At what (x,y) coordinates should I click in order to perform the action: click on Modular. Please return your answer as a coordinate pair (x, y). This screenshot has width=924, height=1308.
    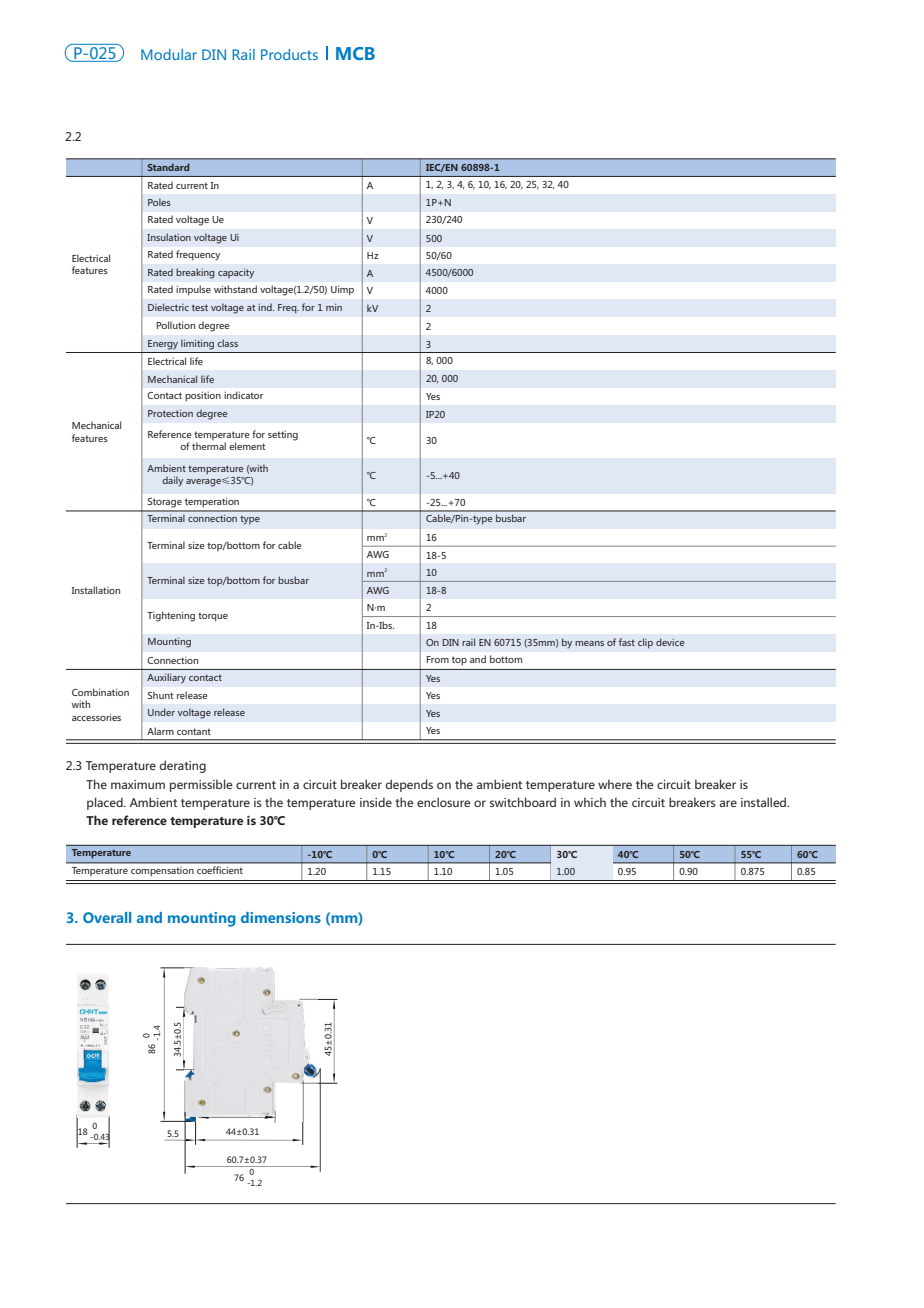
    Looking at the image, I should click on (169, 54).
